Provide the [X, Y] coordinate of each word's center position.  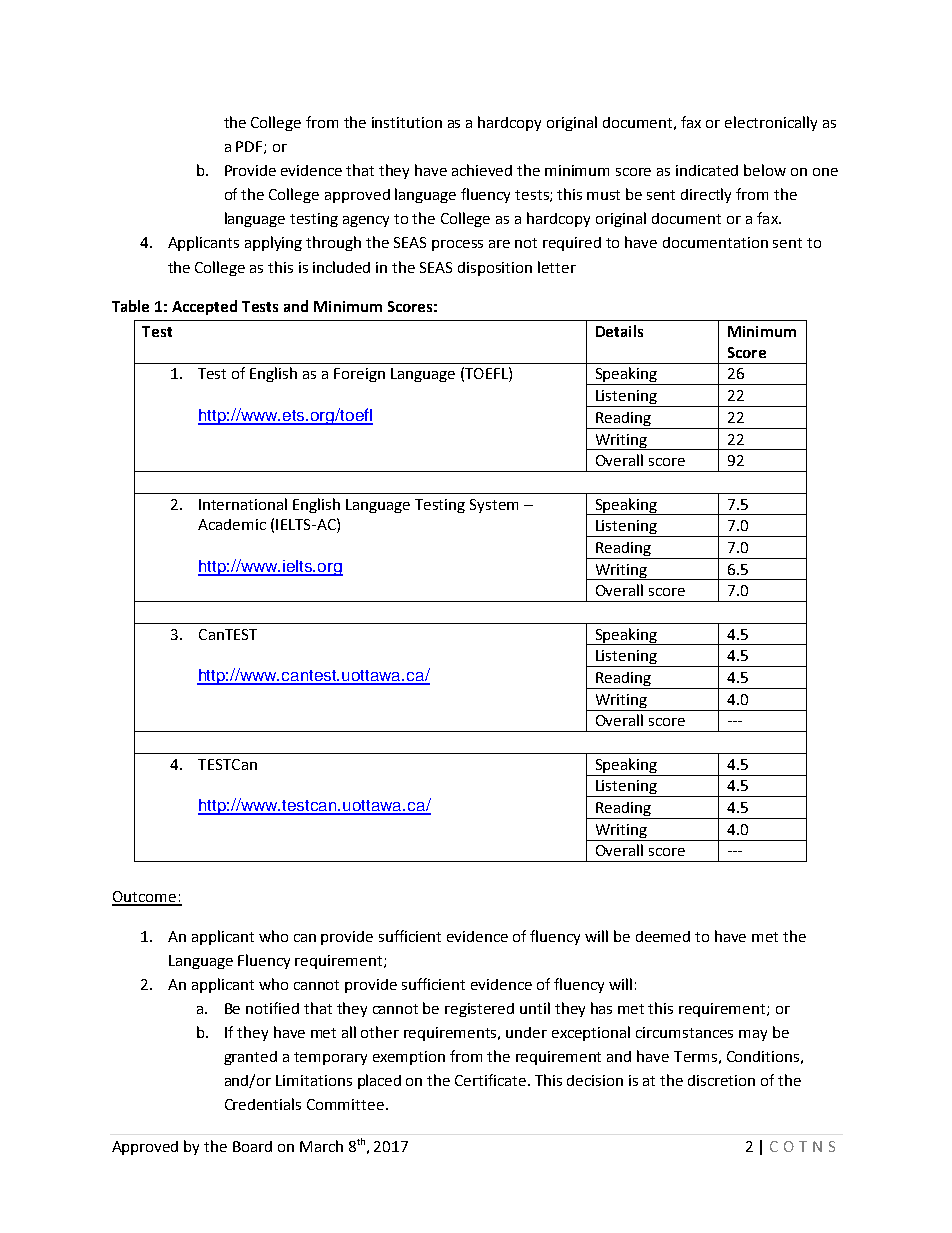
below [765, 170]
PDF [250, 147]
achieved [482, 170]
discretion [721, 1080]
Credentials [263, 1104]
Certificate [492, 1080]
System [494, 506]
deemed [663, 936]
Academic [232, 524]
